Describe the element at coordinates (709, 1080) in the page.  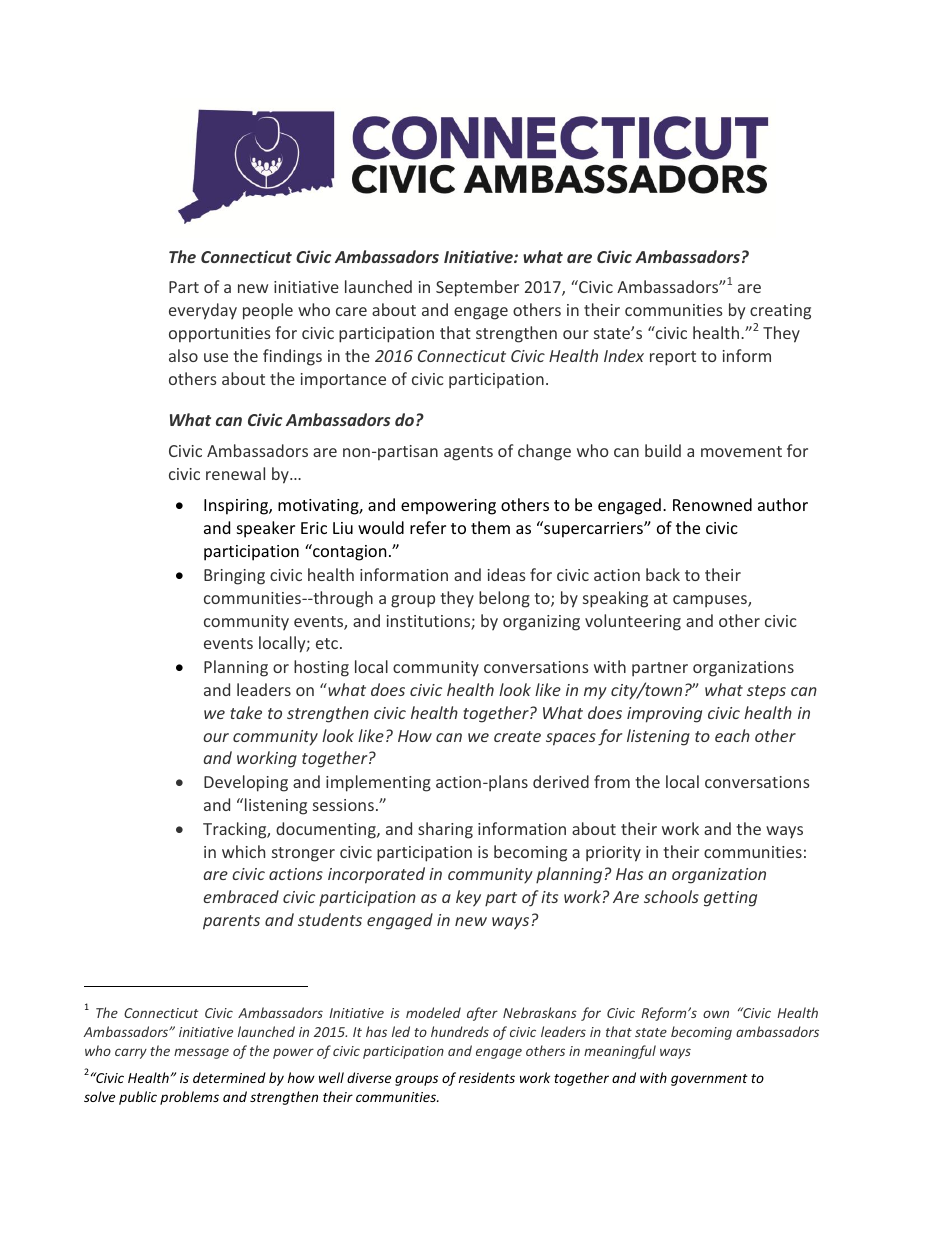
I see `government` at that location.
